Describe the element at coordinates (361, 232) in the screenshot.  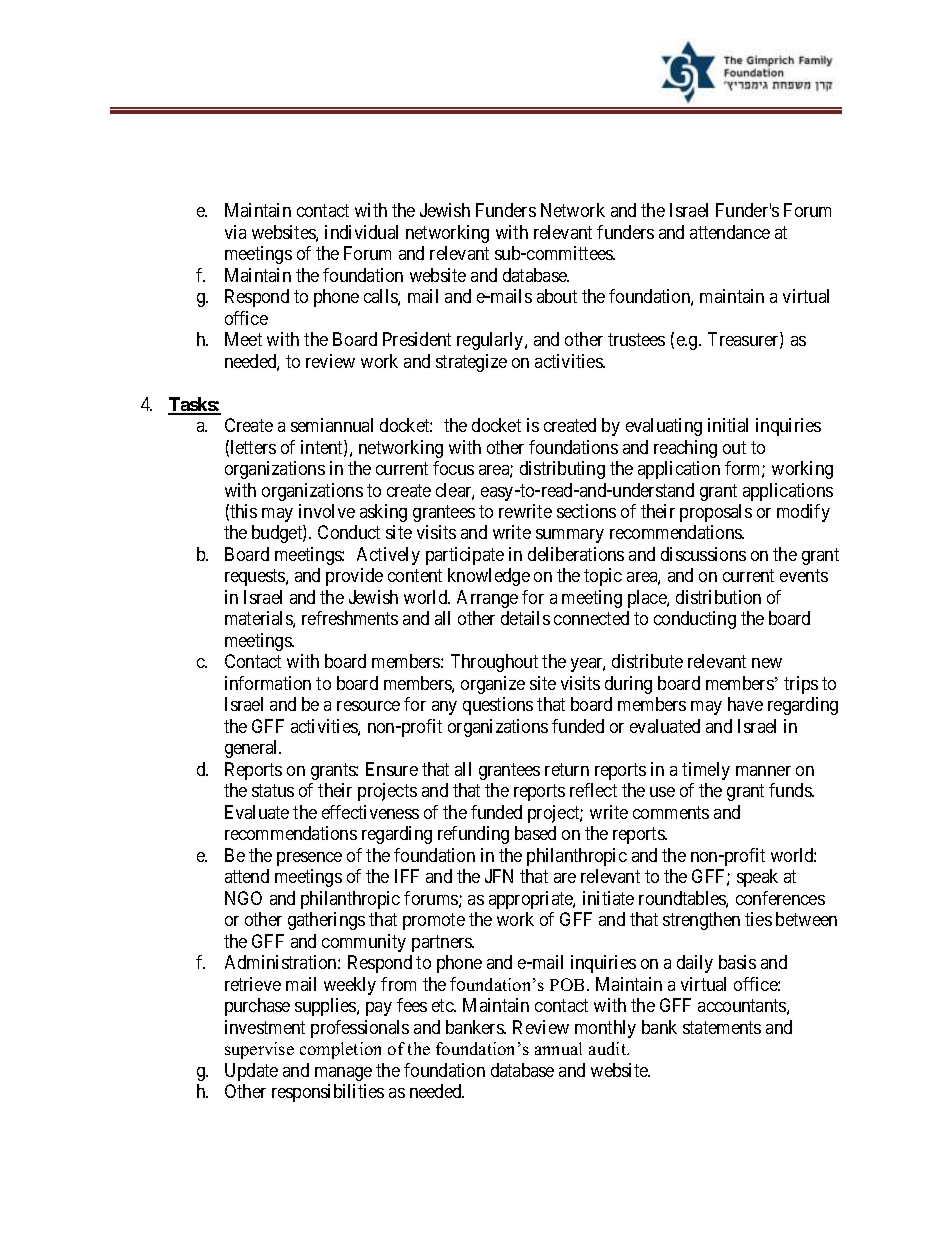
I see `individual` at that location.
